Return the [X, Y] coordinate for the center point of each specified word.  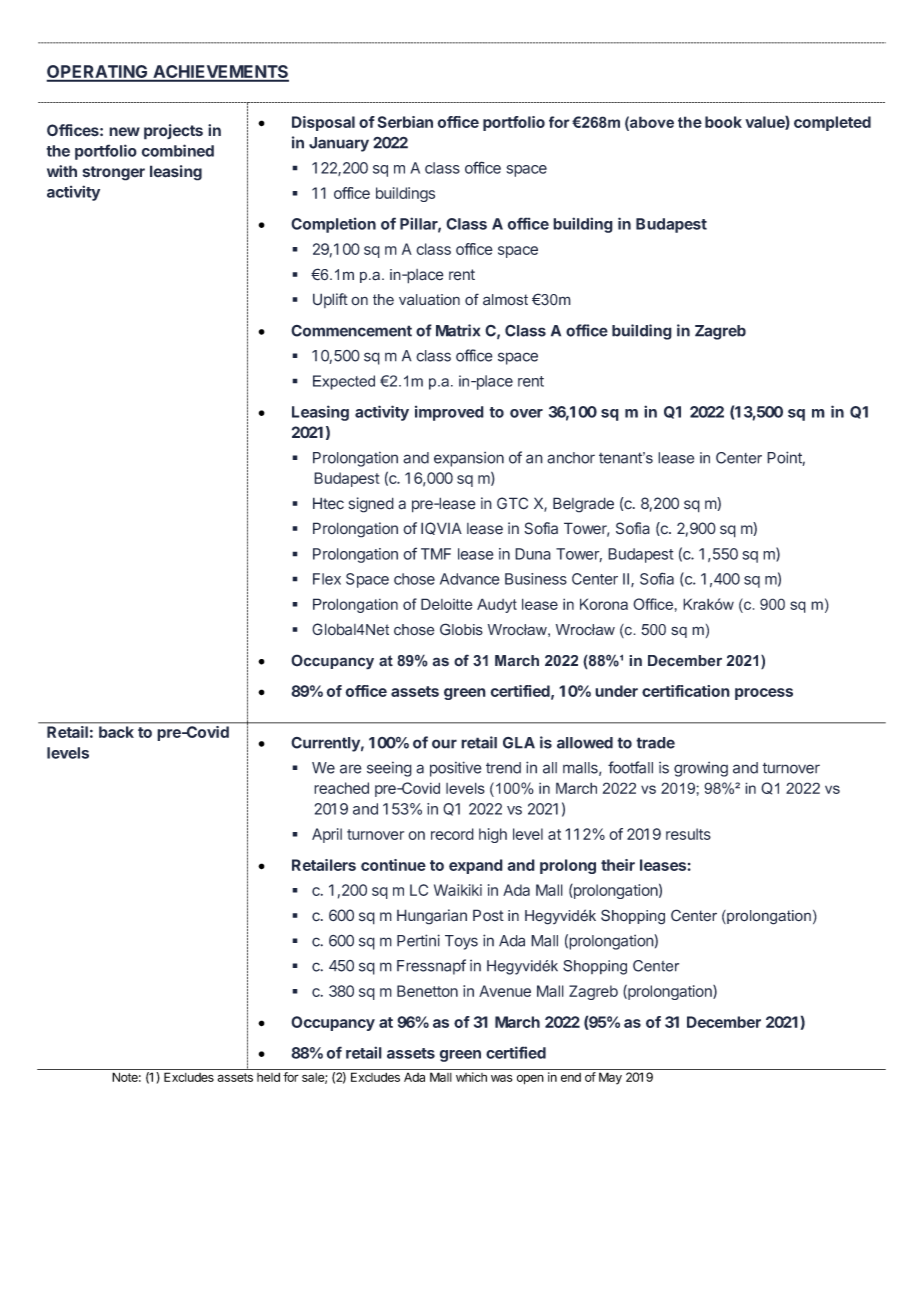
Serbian [405, 122]
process [764, 694]
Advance [470, 579]
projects [173, 132]
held [268, 1077]
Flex [327, 579]
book [723, 122]
